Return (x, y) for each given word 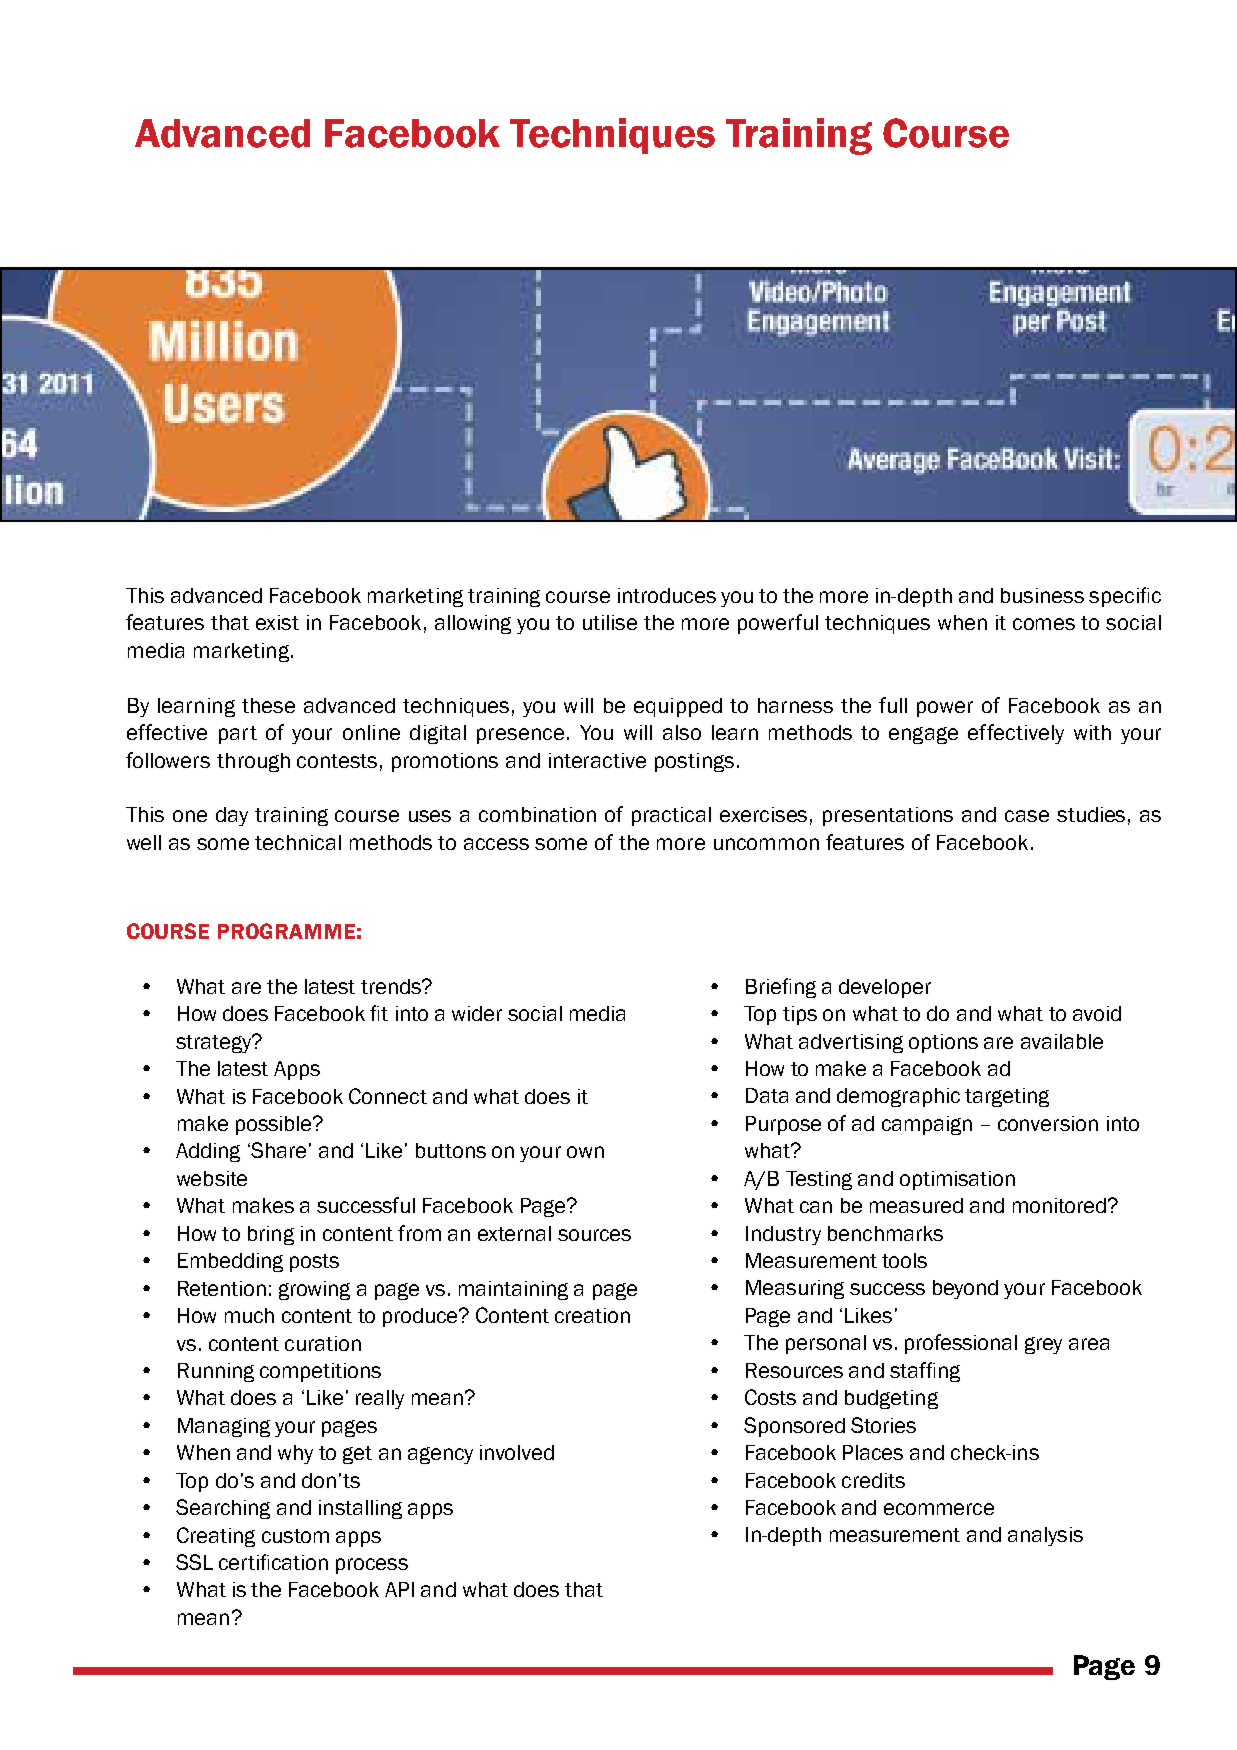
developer (885, 988)
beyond (965, 1289)
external (514, 1233)
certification (273, 1562)
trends (392, 986)
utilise (610, 622)
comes (1044, 624)
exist (277, 622)
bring (271, 1235)
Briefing (781, 988)
